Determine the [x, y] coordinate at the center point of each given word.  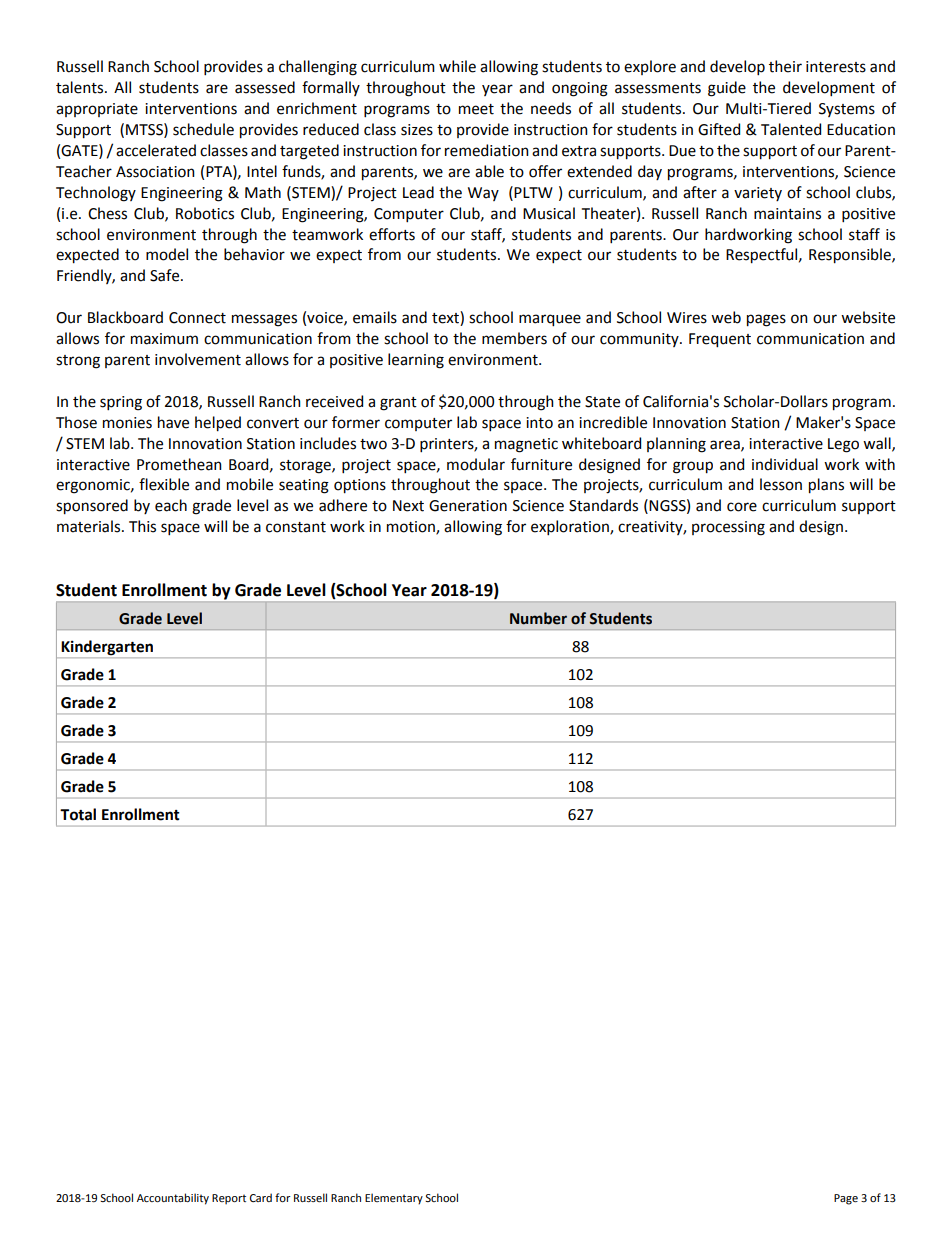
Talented [791, 129]
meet [476, 109]
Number [538, 618]
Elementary [394, 1199]
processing [728, 528]
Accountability [173, 1199]
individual [785, 464]
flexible [164, 484]
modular [476, 464]
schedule [203, 129]
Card [261, 1197]
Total [78, 814]
